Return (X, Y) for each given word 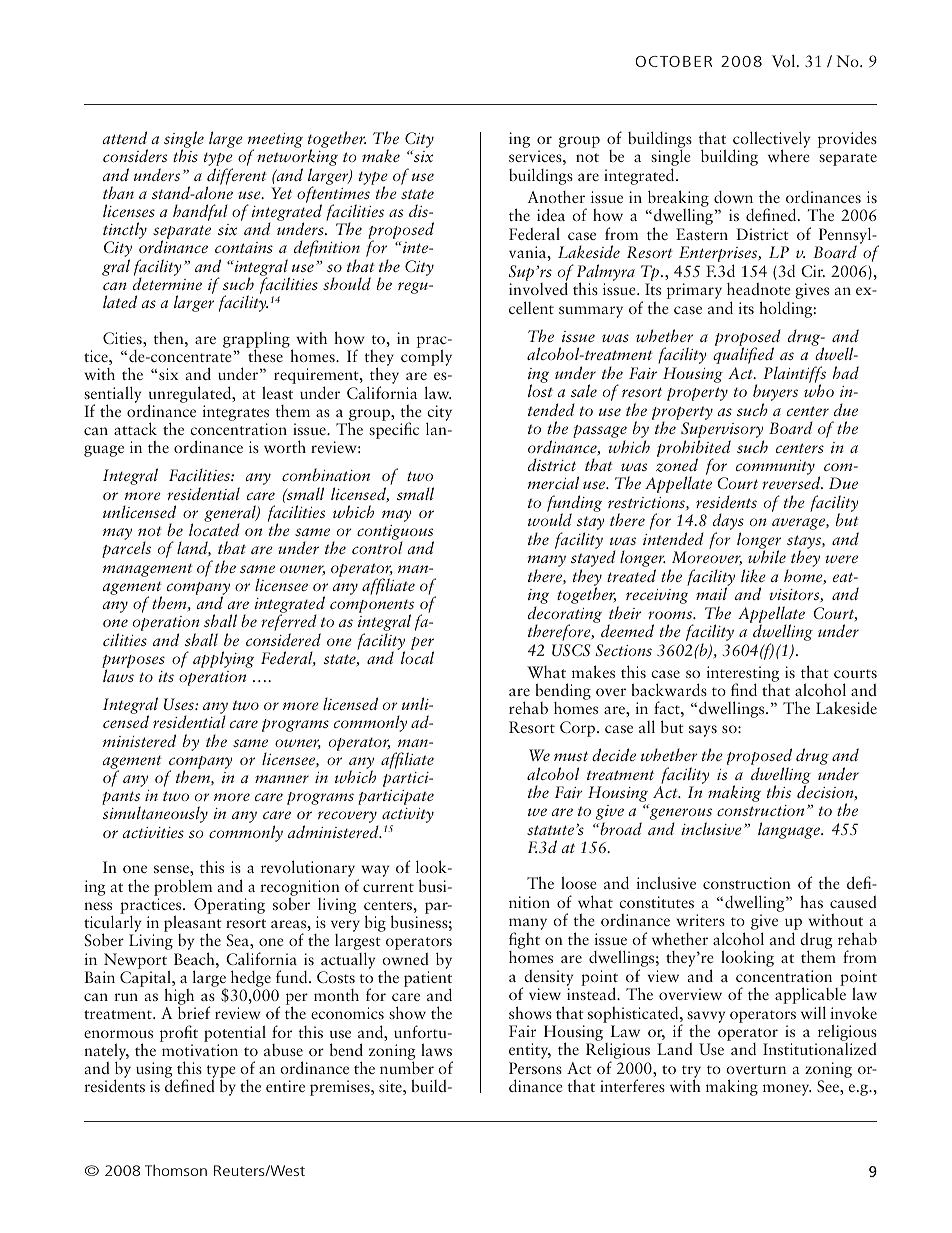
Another (556, 197)
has (811, 901)
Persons (535, 1068)
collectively (771, 141)
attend (124, 137)
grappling (257, 341)
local (417, 656)
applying (223, 659)
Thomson (176, 1170)
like (753, 575)
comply (426, 357)
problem (183, 887)
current (388, 887)
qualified (743, 355)
